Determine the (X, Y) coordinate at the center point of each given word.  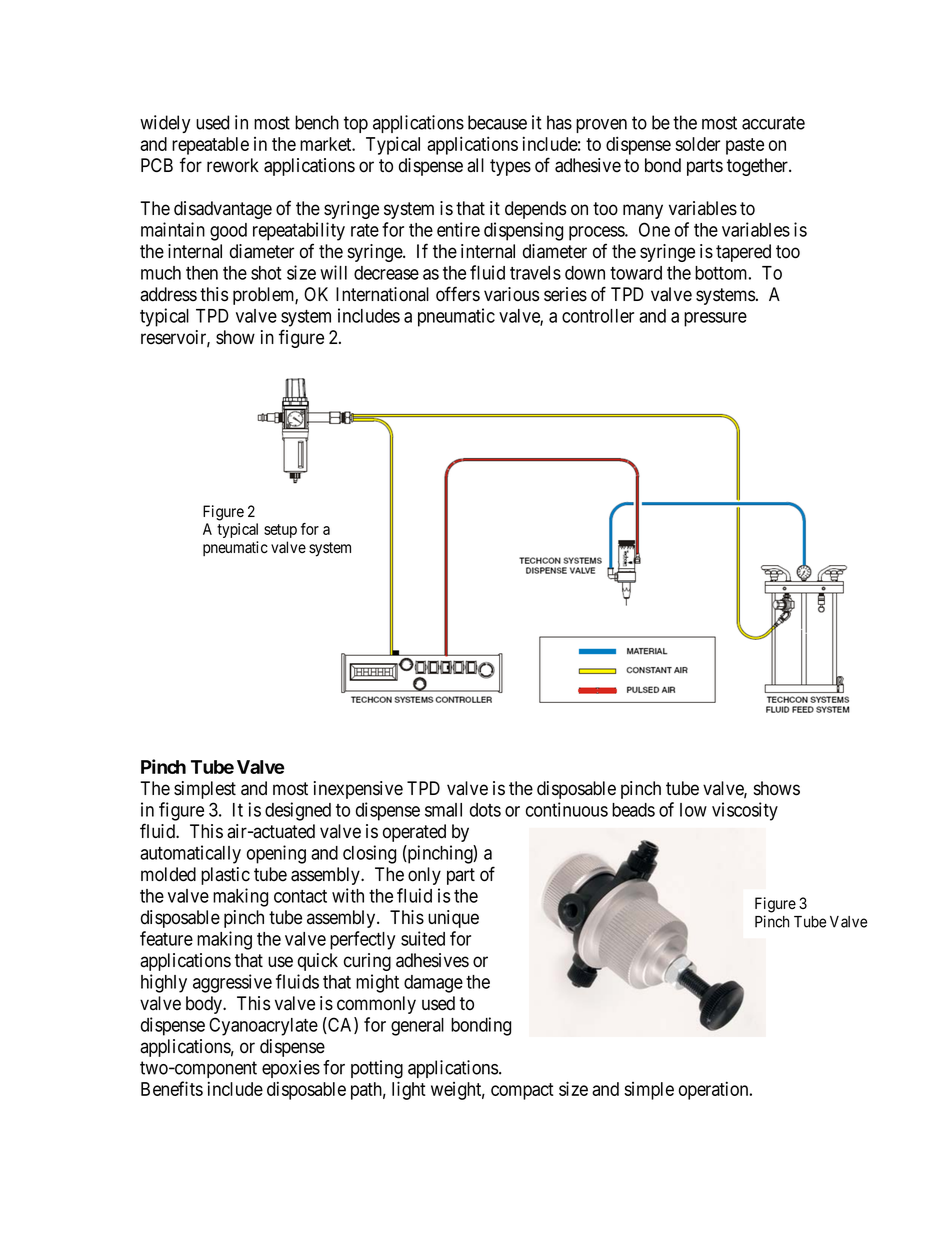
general (417, 1027)
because (497, 122)
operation (715, 1090)
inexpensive (358, 790)
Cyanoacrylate (263, 1026)
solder (697, 144)
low (693, 810)
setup (280, 531)
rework (233, 165)
